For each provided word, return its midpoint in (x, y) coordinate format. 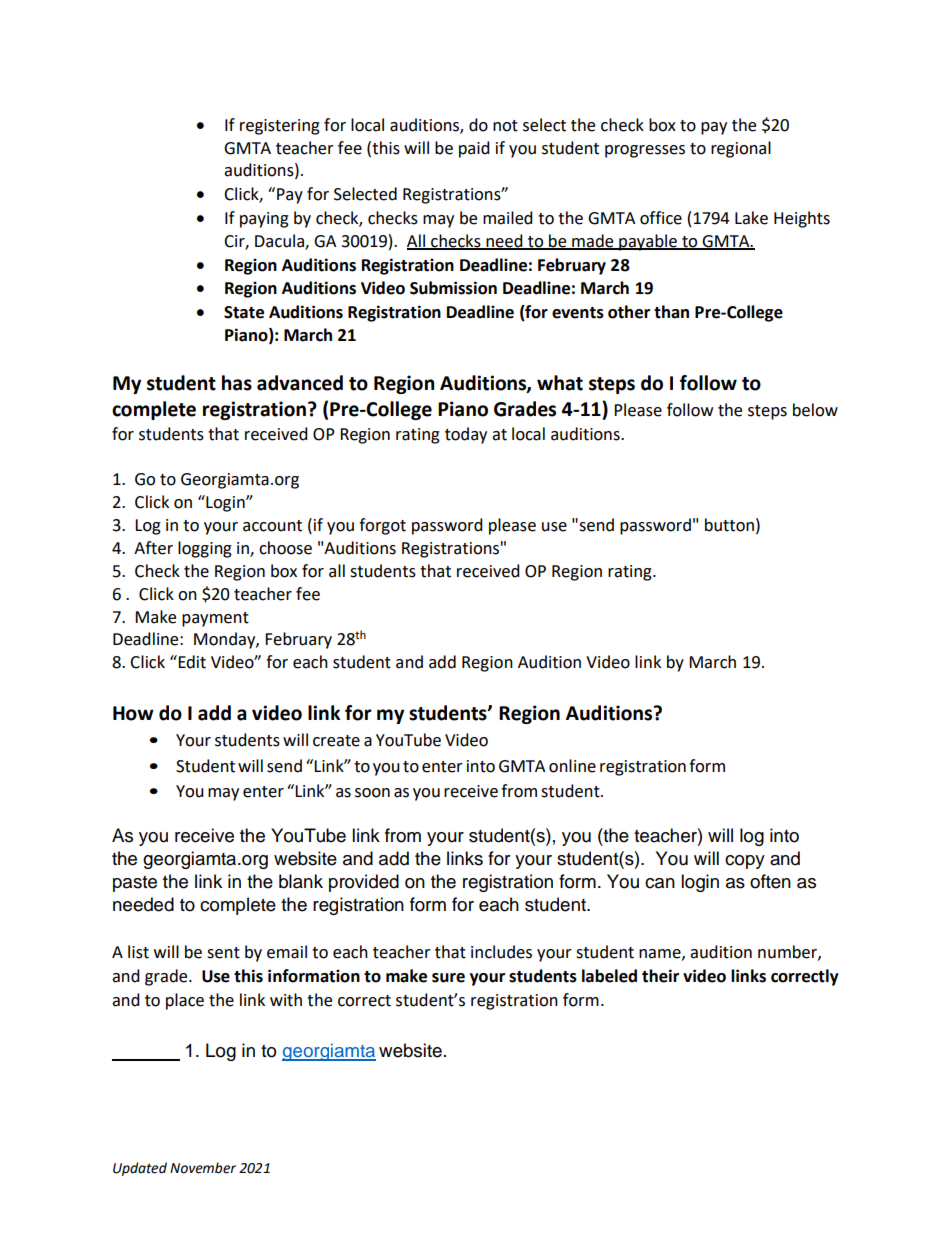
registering (280, 127)
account (272, 526)
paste (135, 884)
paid (474, 149)
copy (745, 862)
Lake (751, 218)
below (815, 410)
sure (448, 978)
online (572, 766)
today (466, 435)
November (203, 1168)
